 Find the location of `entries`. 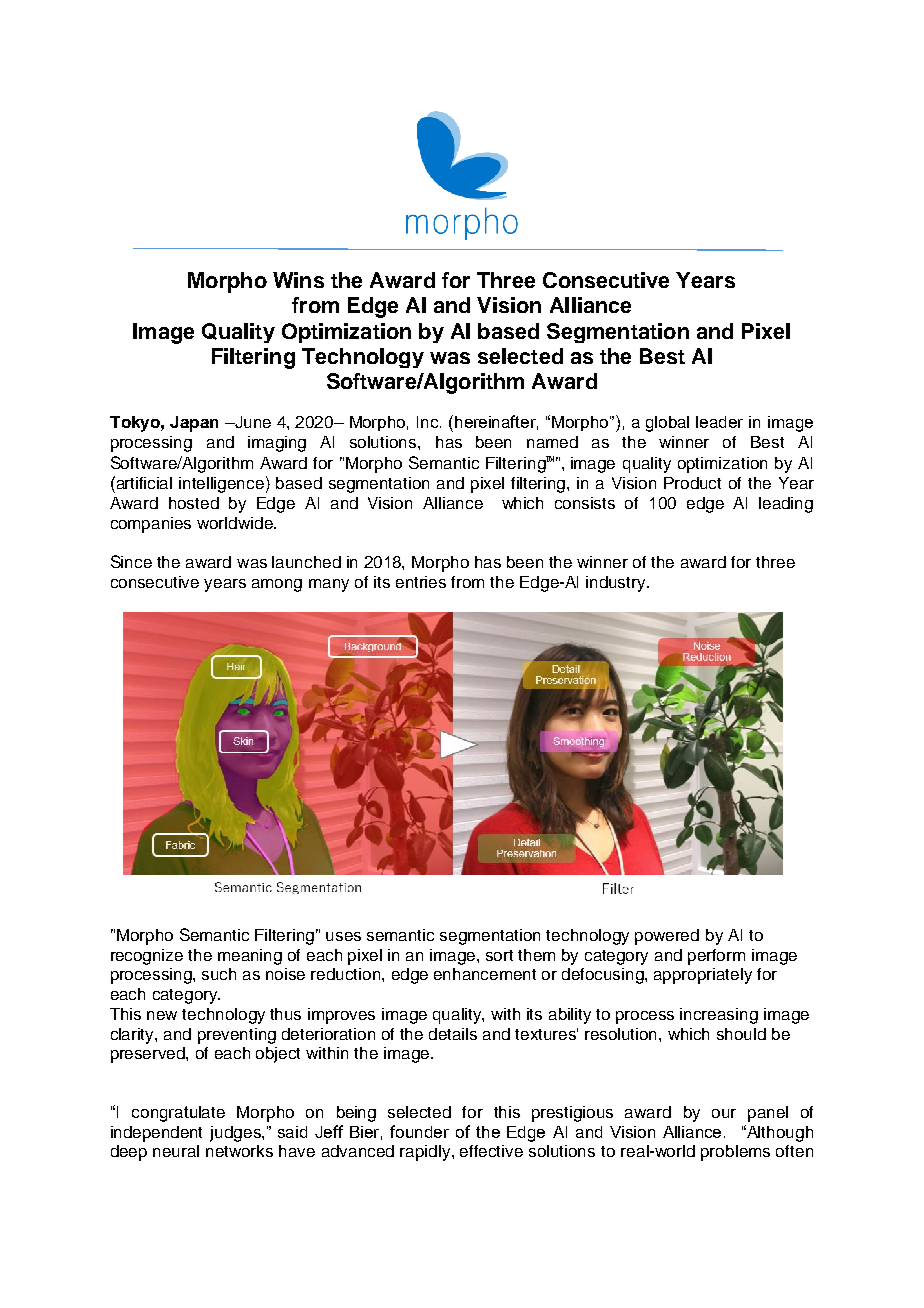

entries is located at coordinates (421, 582).
